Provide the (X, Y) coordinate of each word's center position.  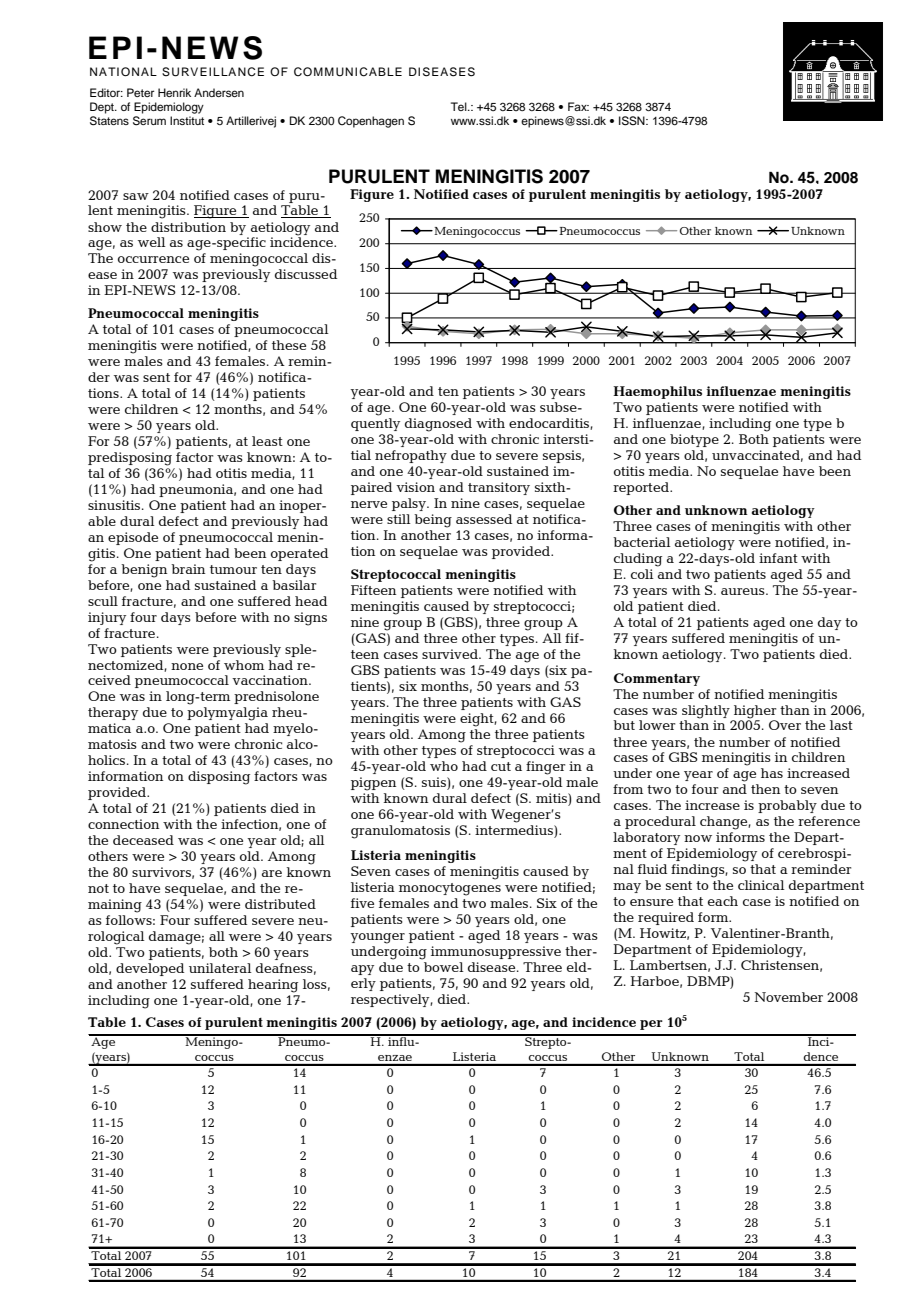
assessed (484, 519)
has (772, 773)
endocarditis (550, 424)
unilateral (220, 968)
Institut (187, 120)
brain (188, 569)
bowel (443, 965)
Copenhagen (371, 122)
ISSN (633, 121)
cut (501, 766)
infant (778, 558)
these (289, 345)
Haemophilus (657, 392)
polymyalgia (227, 714)
